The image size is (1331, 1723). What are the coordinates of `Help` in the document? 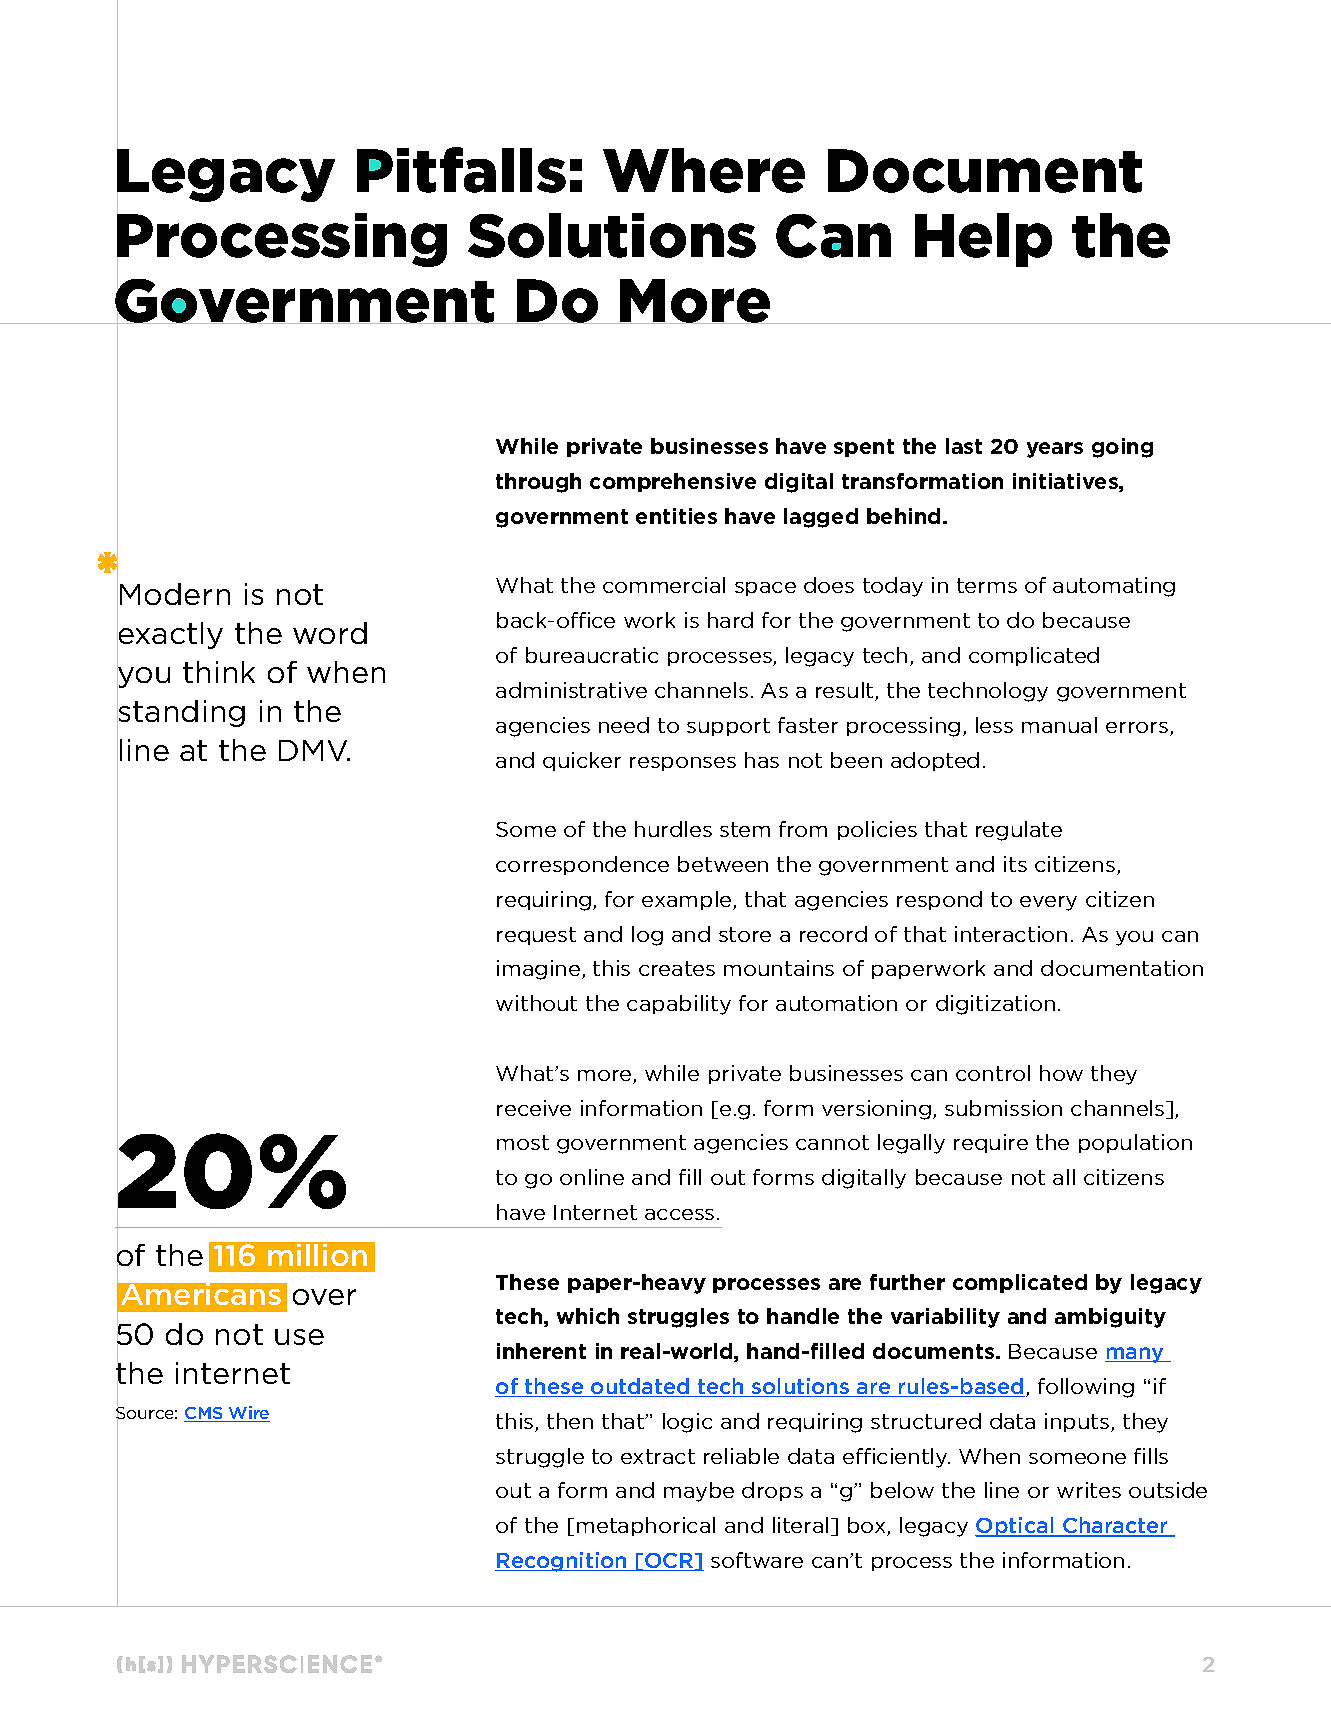 It's located at (983, 240).
